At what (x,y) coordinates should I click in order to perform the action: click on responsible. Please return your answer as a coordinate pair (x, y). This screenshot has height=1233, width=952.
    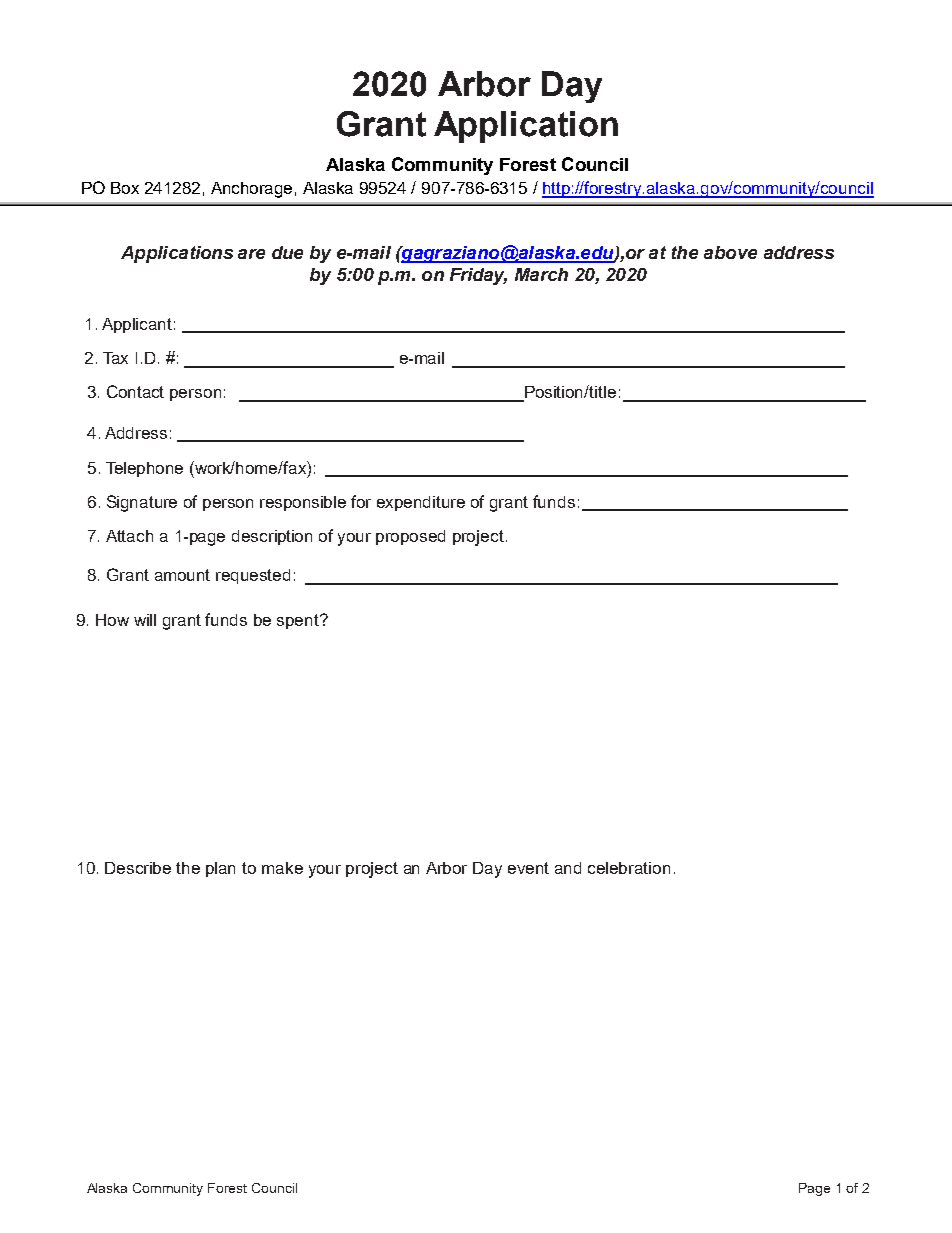
    Looking at the image, I should click on (303, 503).
